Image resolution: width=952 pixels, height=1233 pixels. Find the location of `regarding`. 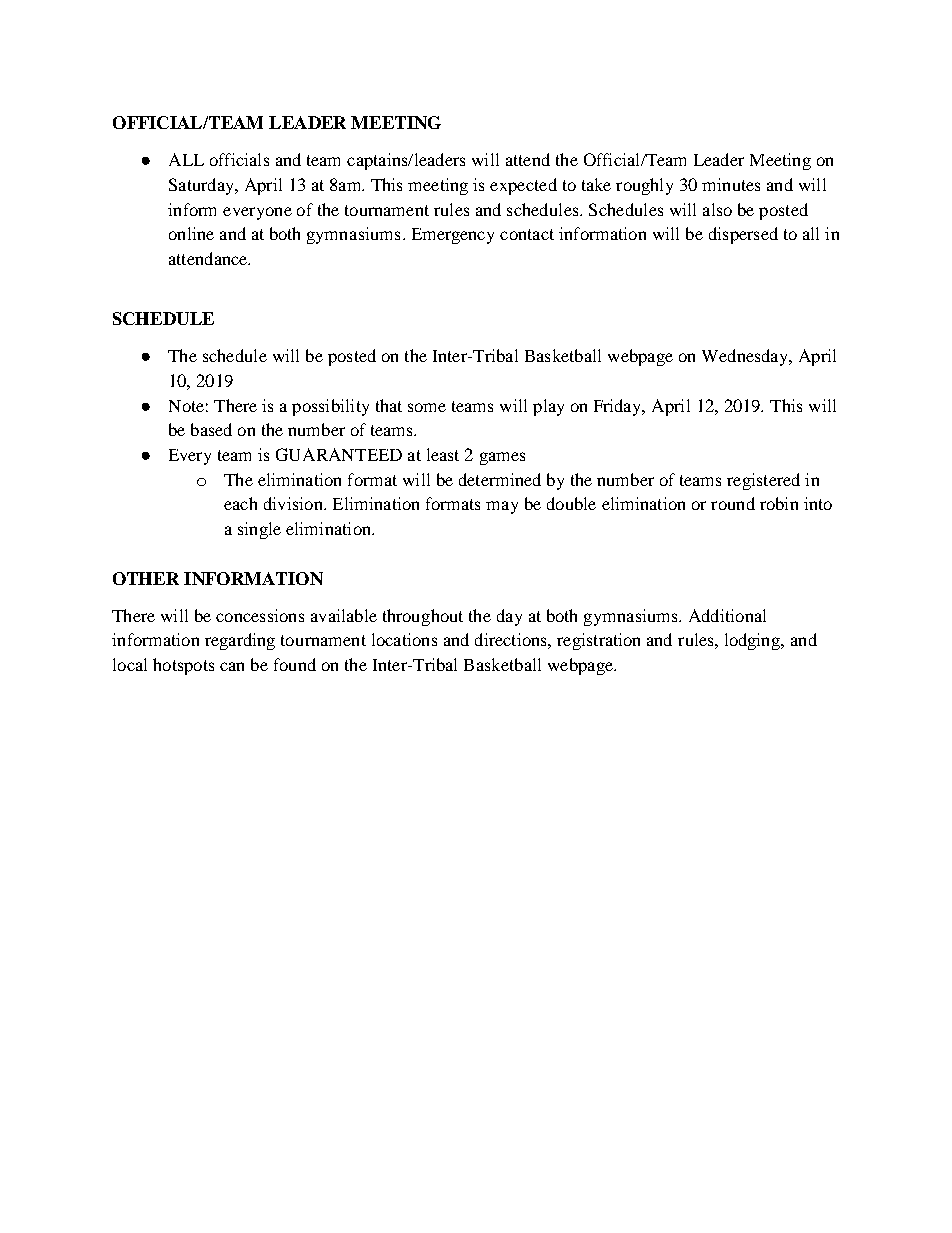

regarding is located at coordinates (240, 641).
